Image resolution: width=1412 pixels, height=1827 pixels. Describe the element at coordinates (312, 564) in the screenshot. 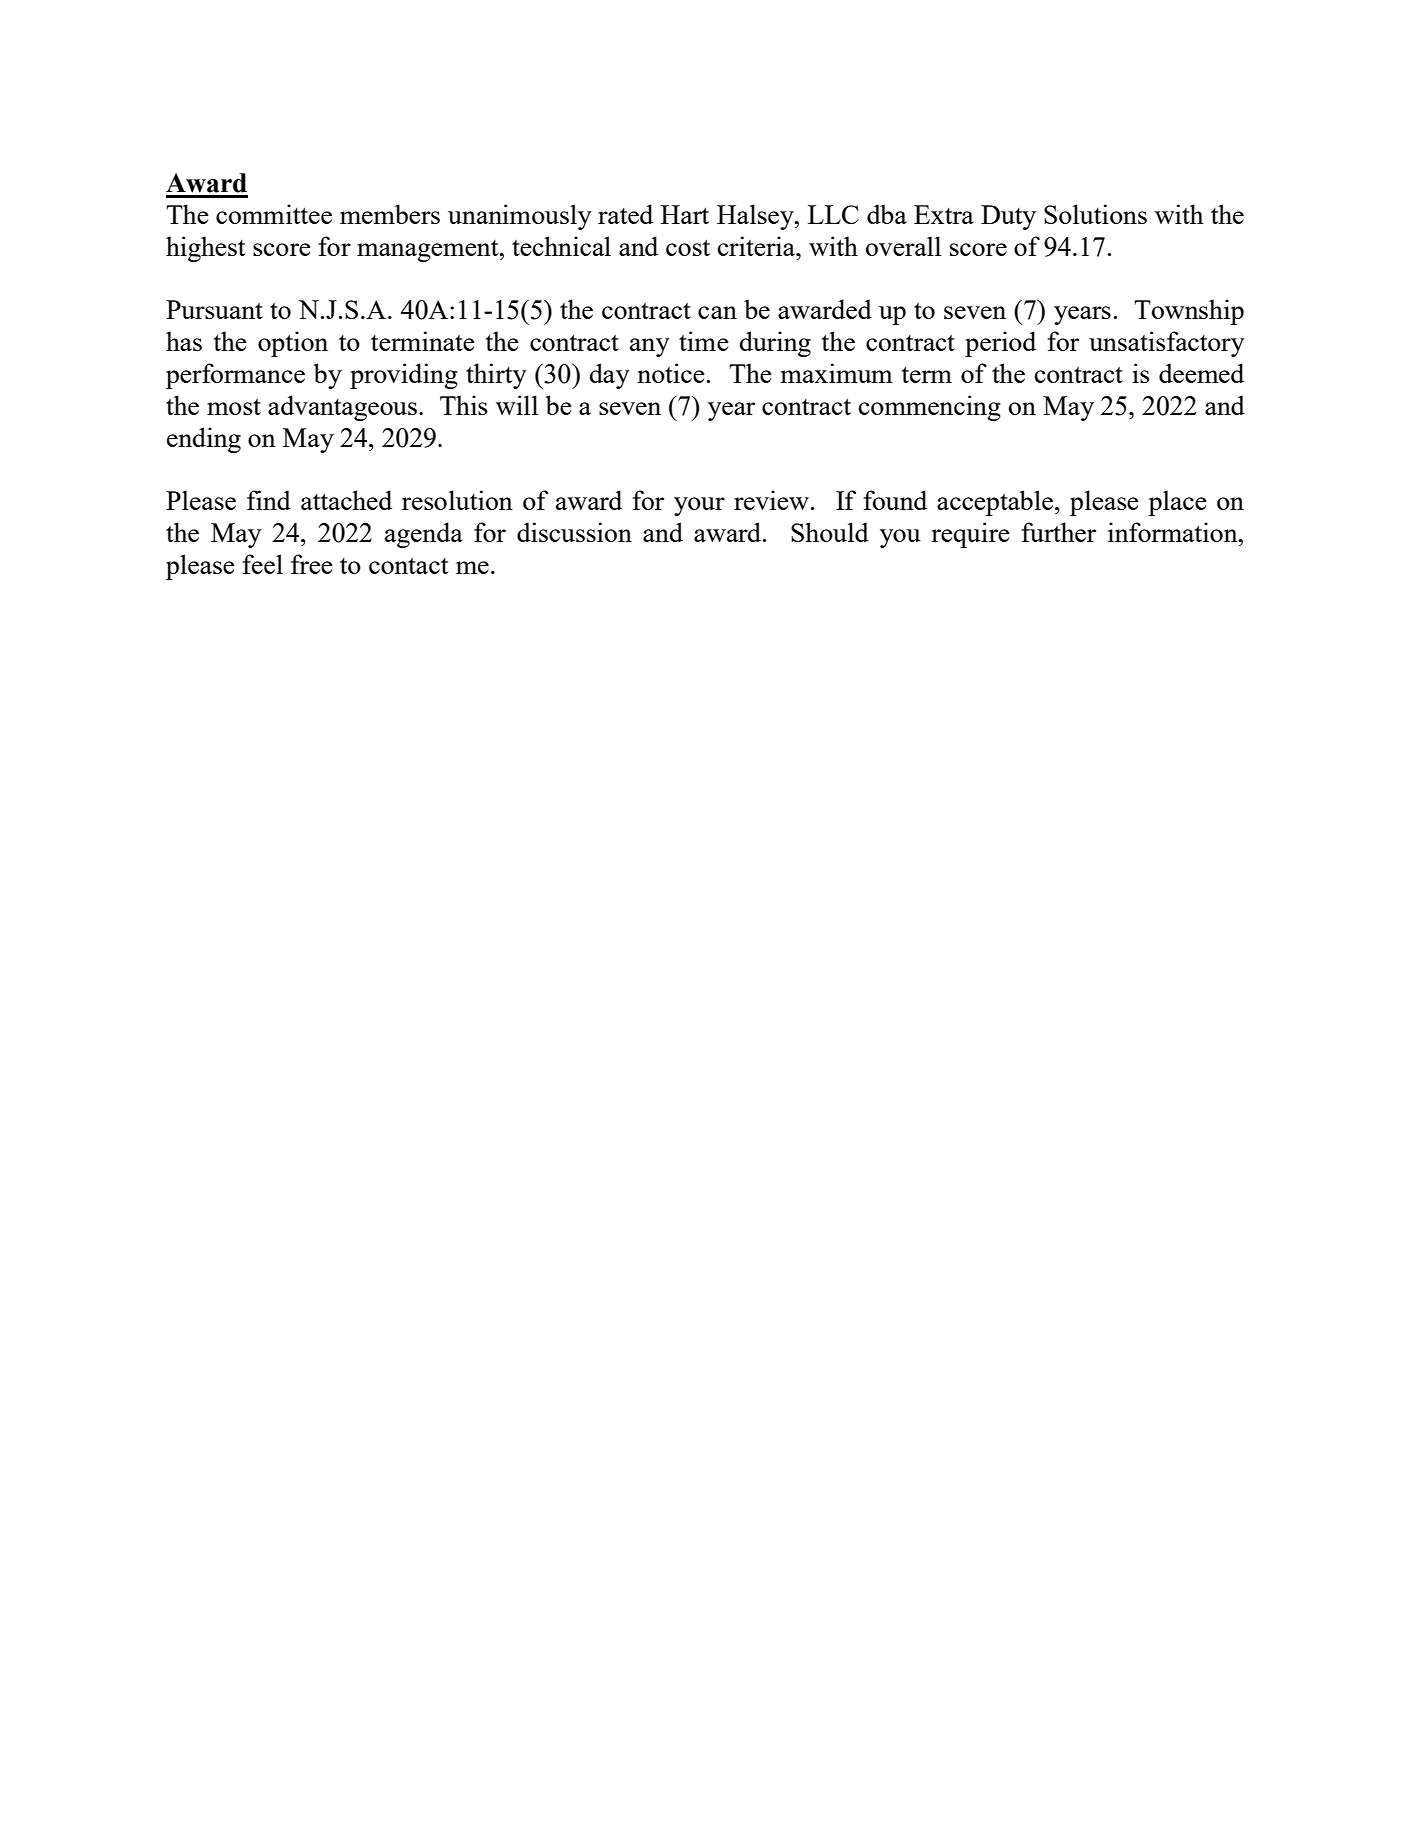

I see `free` at that location.
